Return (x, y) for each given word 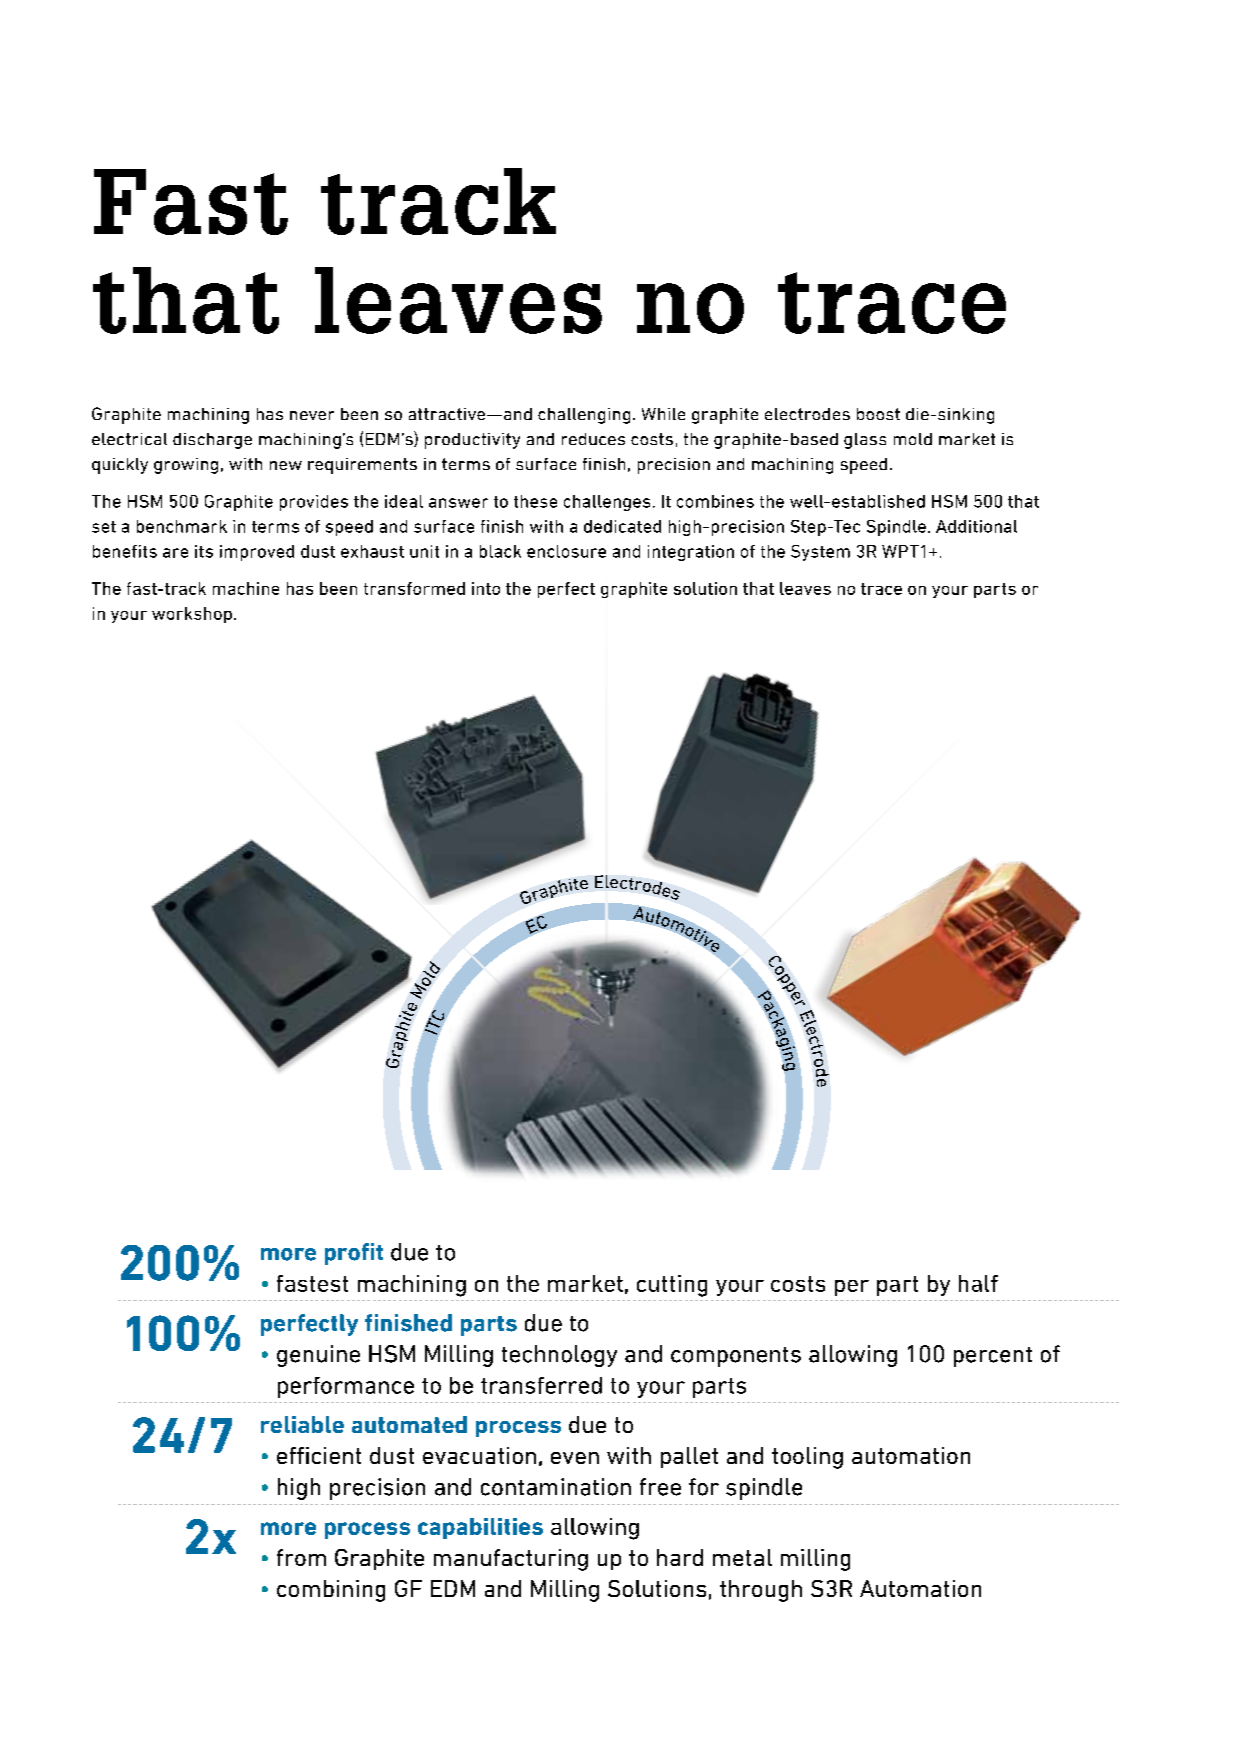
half (978, 1283)
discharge (212, 441)
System (820, 553)
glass (865, 441)
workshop (192, 615)
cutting (672, 1286)
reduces (593, 439)
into (486, 588)
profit (354, 1254)
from (301, 1557)
